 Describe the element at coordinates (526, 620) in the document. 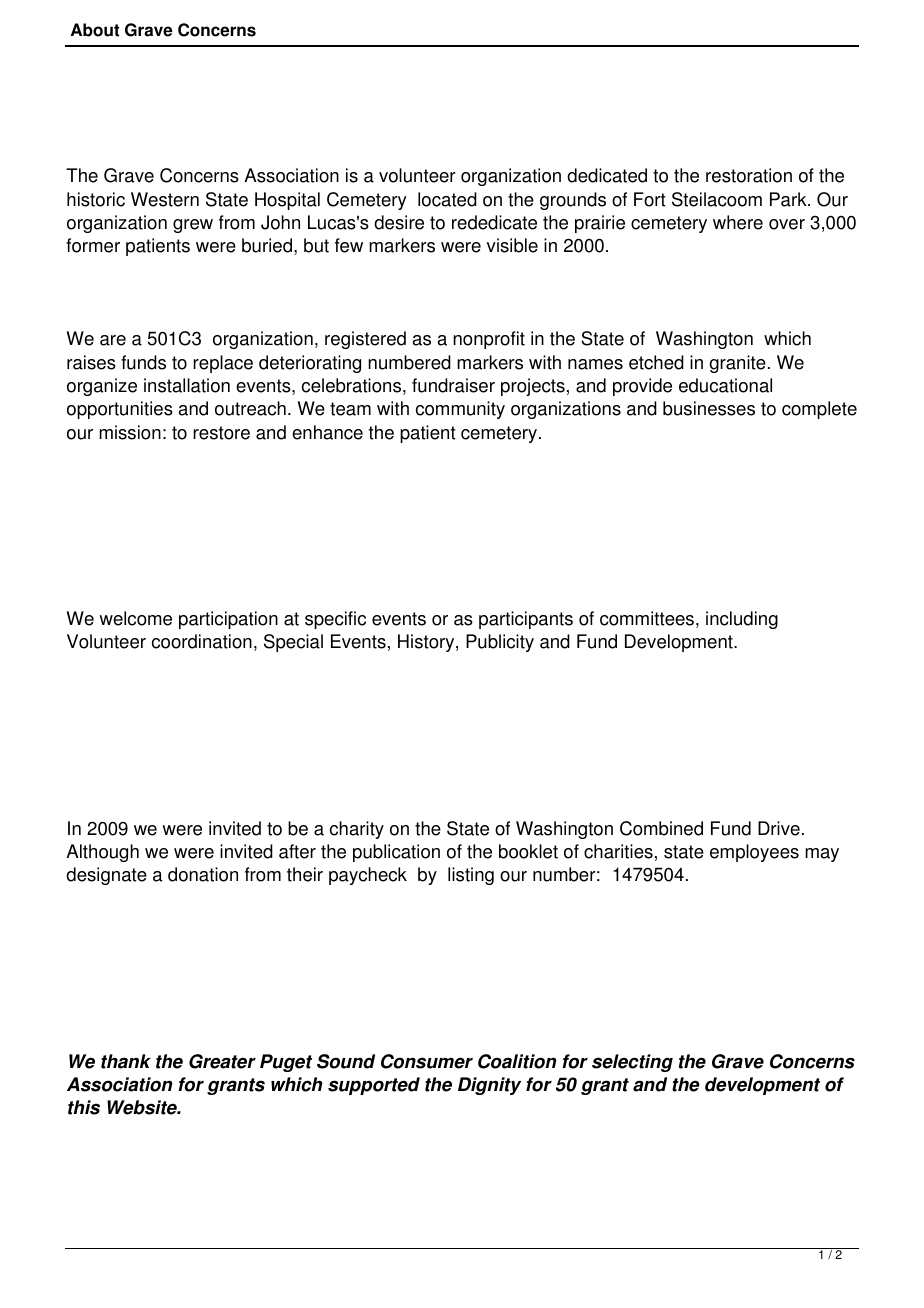

I see `participants` at that location.
